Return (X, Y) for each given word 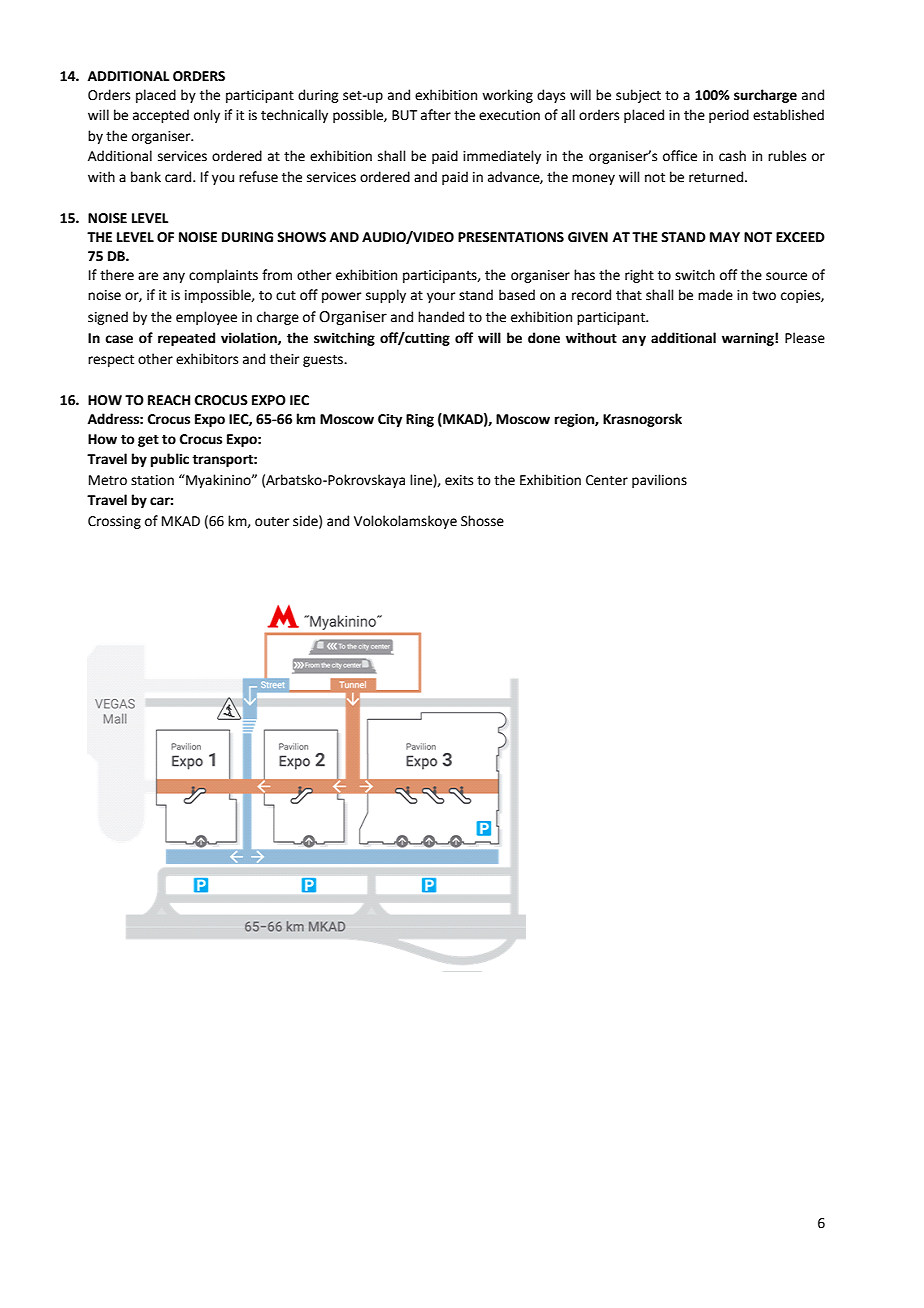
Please (805, 338)
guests (324, 361)
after (436, 115)
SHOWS (301, 237)
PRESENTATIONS (511, 237)
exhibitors (207, 359)
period (729, 116)
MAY (725, 237)
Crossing (114, 522)
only (207, 116)
